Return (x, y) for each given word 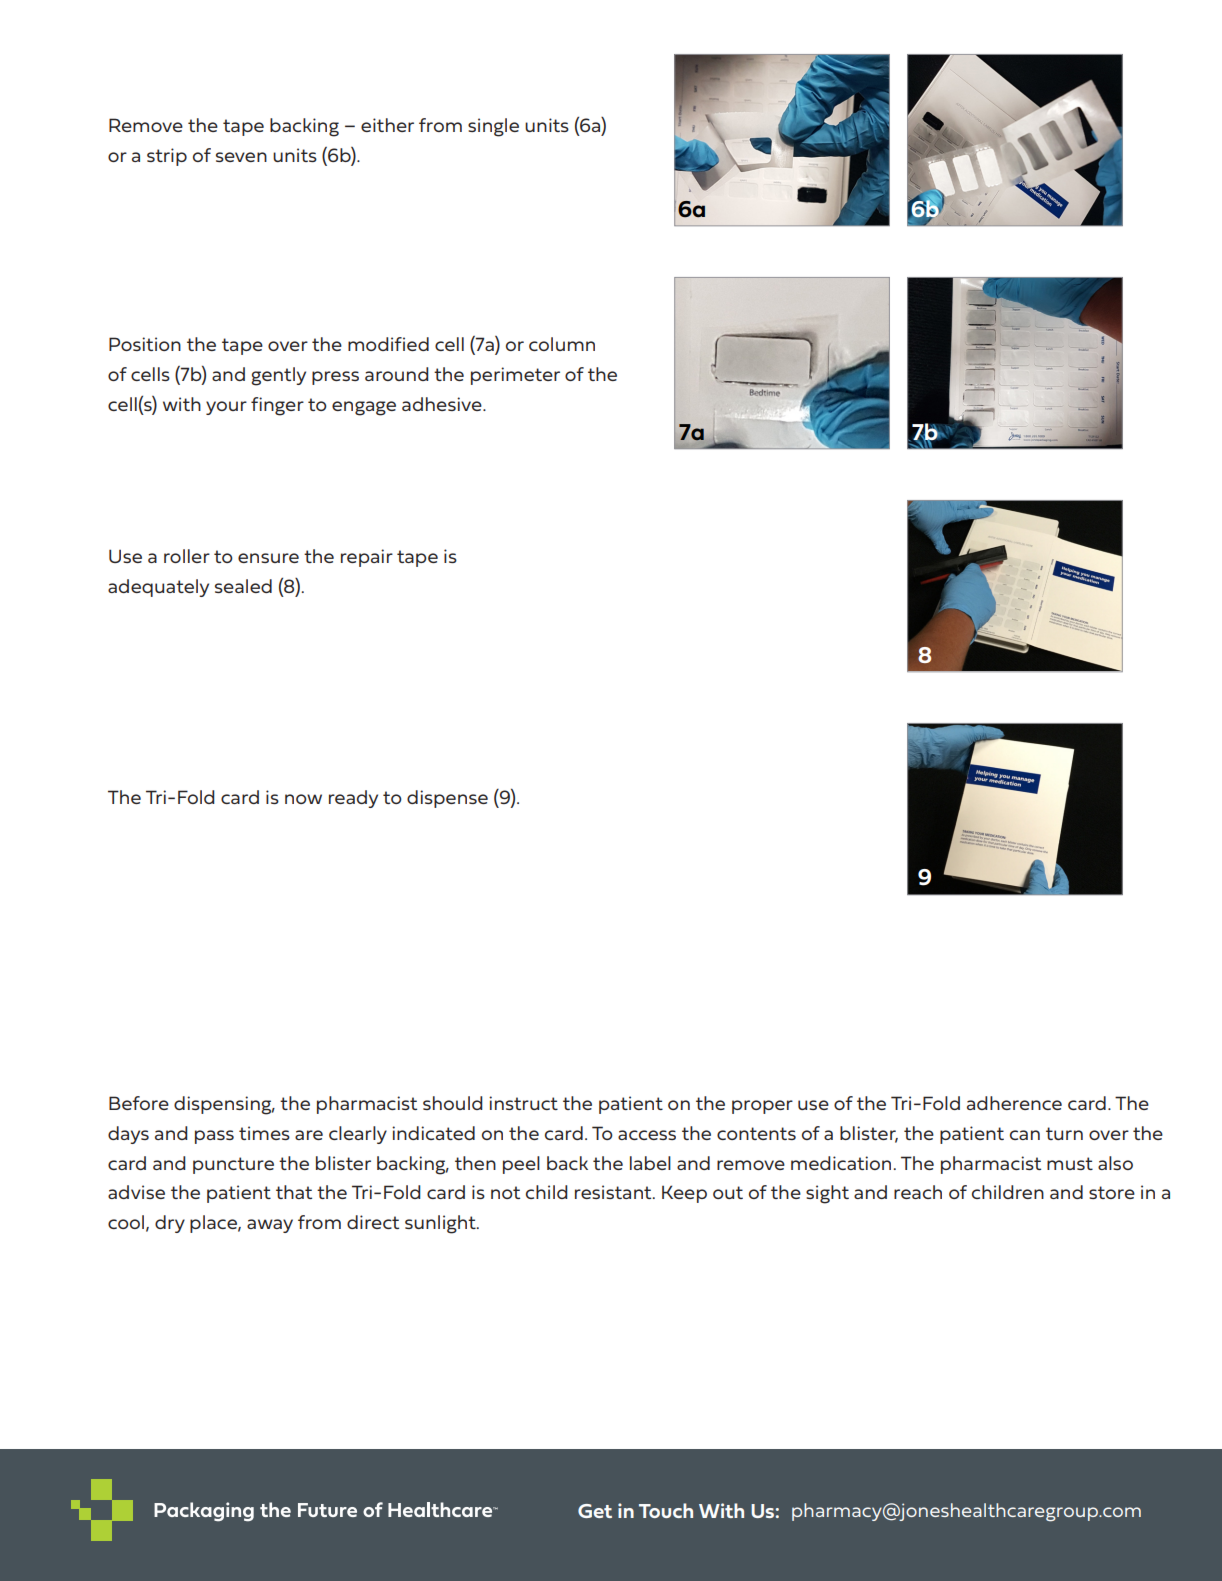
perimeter (515, 376)
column (562, 344)
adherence (1014, 1103)
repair (367, 558)
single (493, 127)
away (270, 1226)
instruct (523, 1103)
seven (241, 157)
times (264, 1133)
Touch (666, 1510)
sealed (243, 586)
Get (595, 1511)
